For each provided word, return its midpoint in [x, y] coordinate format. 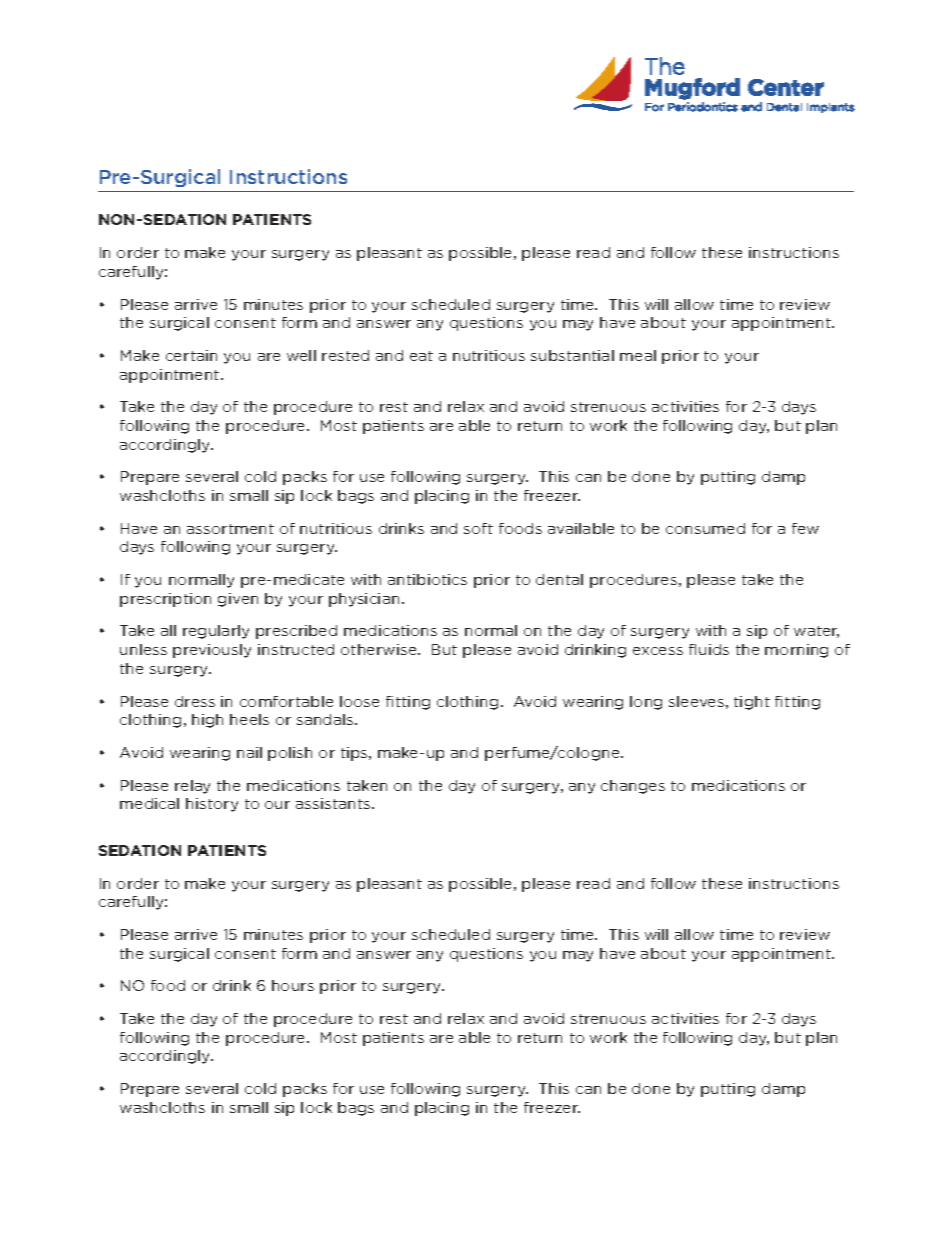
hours [293, 985]
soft [478, 528]
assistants [334, 803]
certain [191, 355]
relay [192, 787]
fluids [709, 649]
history [212, 805]
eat [421, 356]
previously [212, 651]
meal [638, 355]
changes [633, 787]
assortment [230, 529]
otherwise [380, 649]
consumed [705, 528]
